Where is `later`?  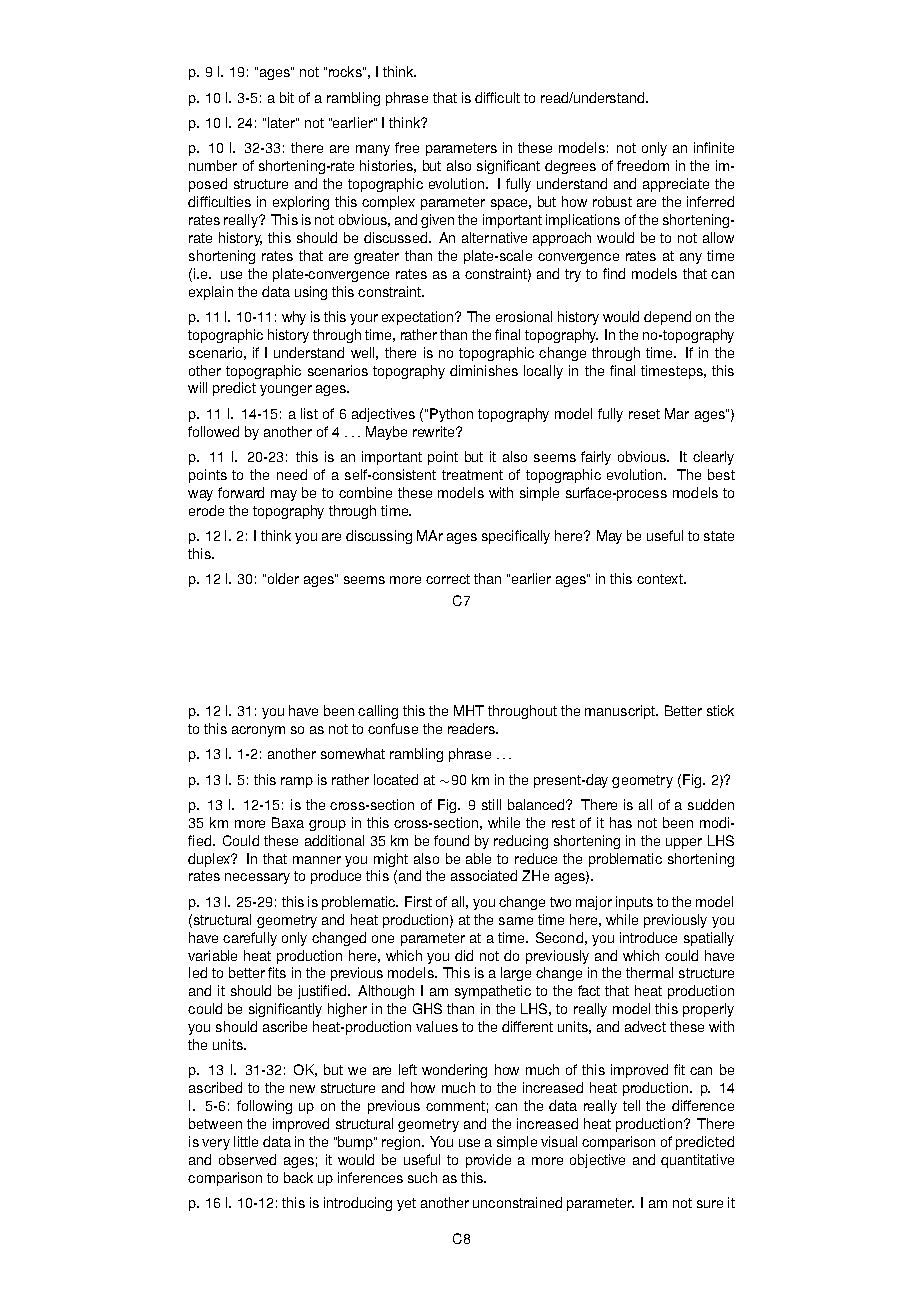 later is located at coordinates (282, 122).
